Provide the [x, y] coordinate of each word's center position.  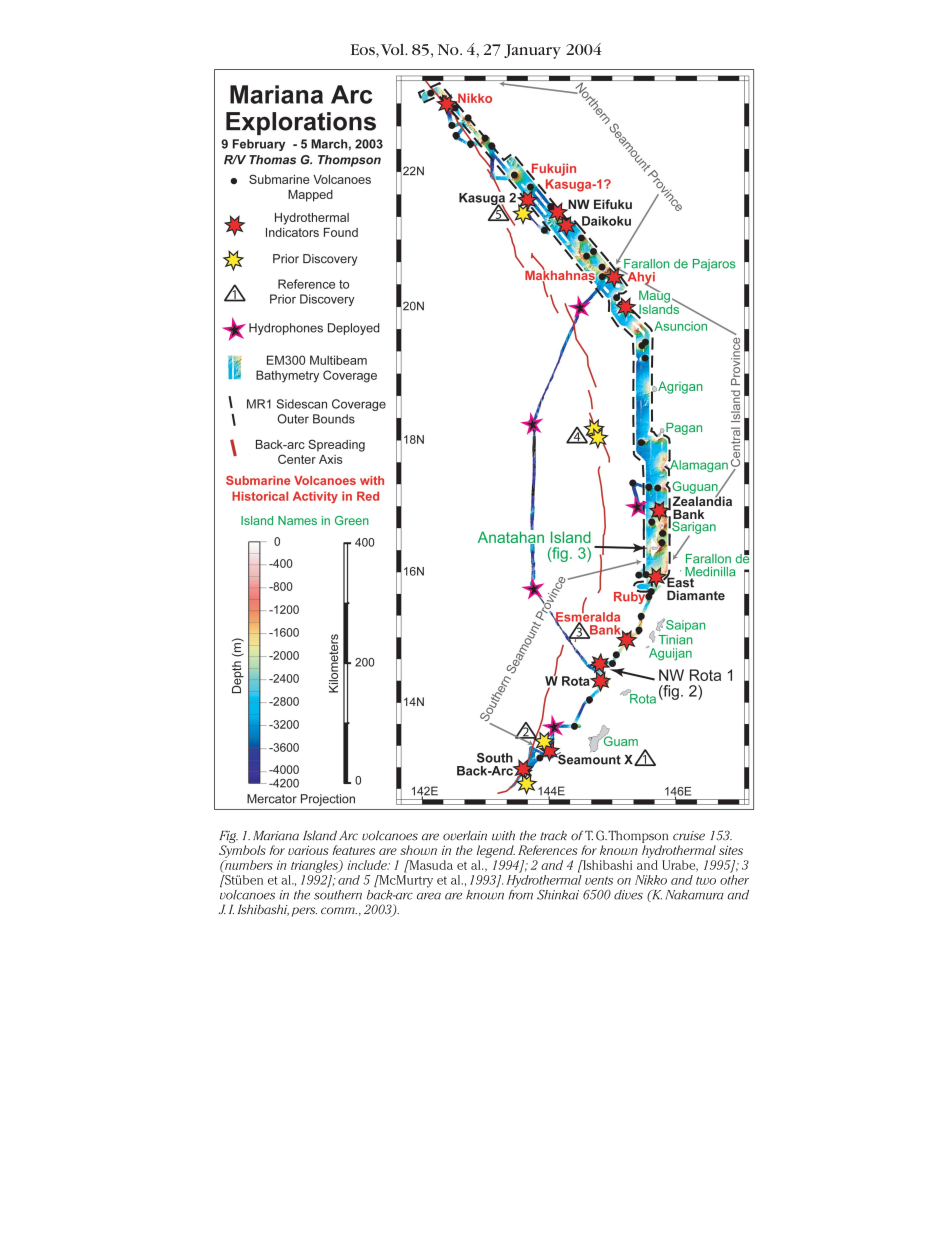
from [521, 893]
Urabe [680, 866]
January [532, 51]
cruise [689, 836]
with [503, 836]
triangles [315, 866]
